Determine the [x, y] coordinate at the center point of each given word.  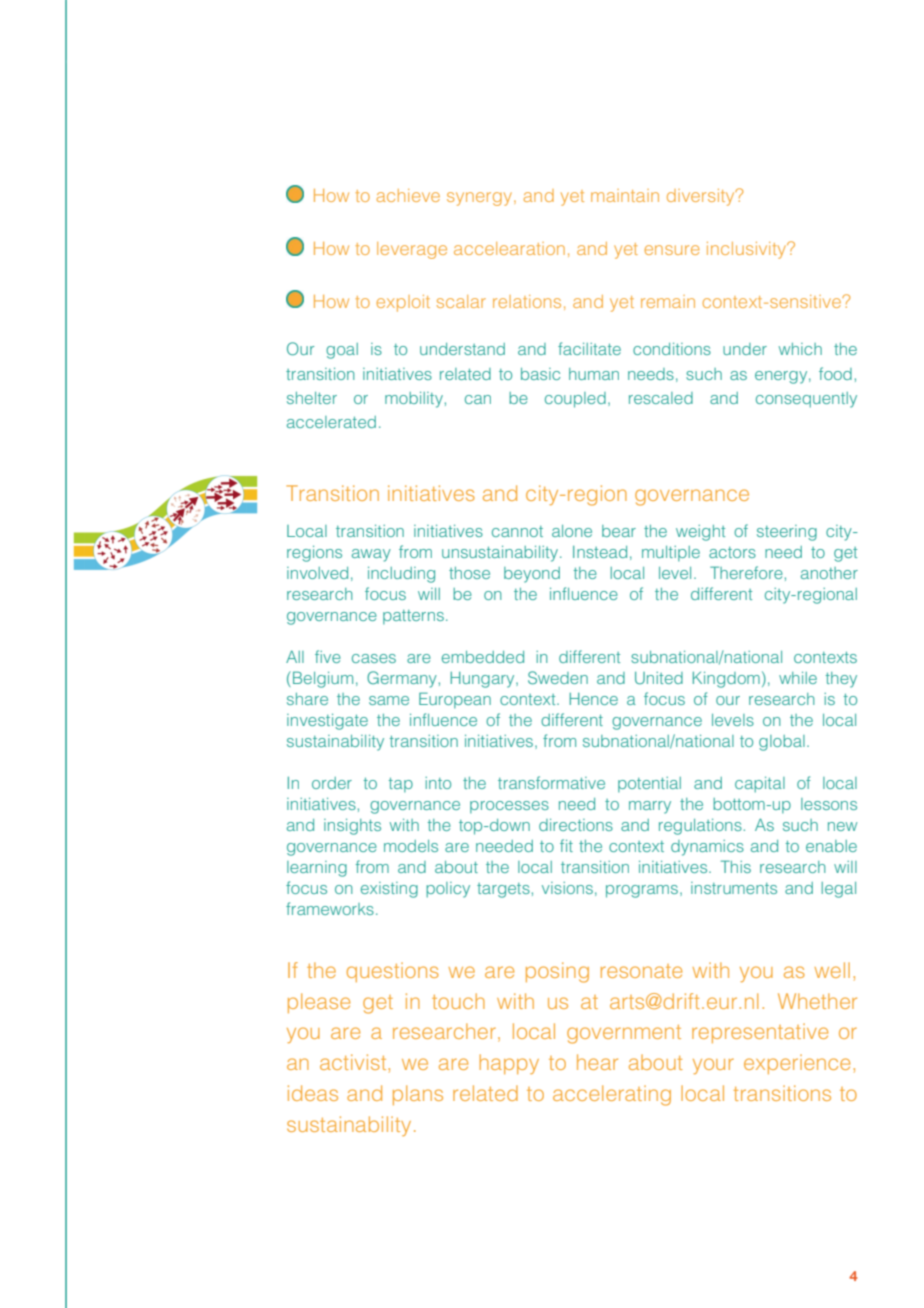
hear [597, 1062]
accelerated [331, 422]
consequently [806, 400]
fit [566, 845]
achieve [408, 195]
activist [354, 1062]
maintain [625, 195]
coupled [575, 400]
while [798, 678]
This [736, 866]
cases [374, 658]
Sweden [558, 677]
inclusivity [748, 250]
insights [352, 827]
